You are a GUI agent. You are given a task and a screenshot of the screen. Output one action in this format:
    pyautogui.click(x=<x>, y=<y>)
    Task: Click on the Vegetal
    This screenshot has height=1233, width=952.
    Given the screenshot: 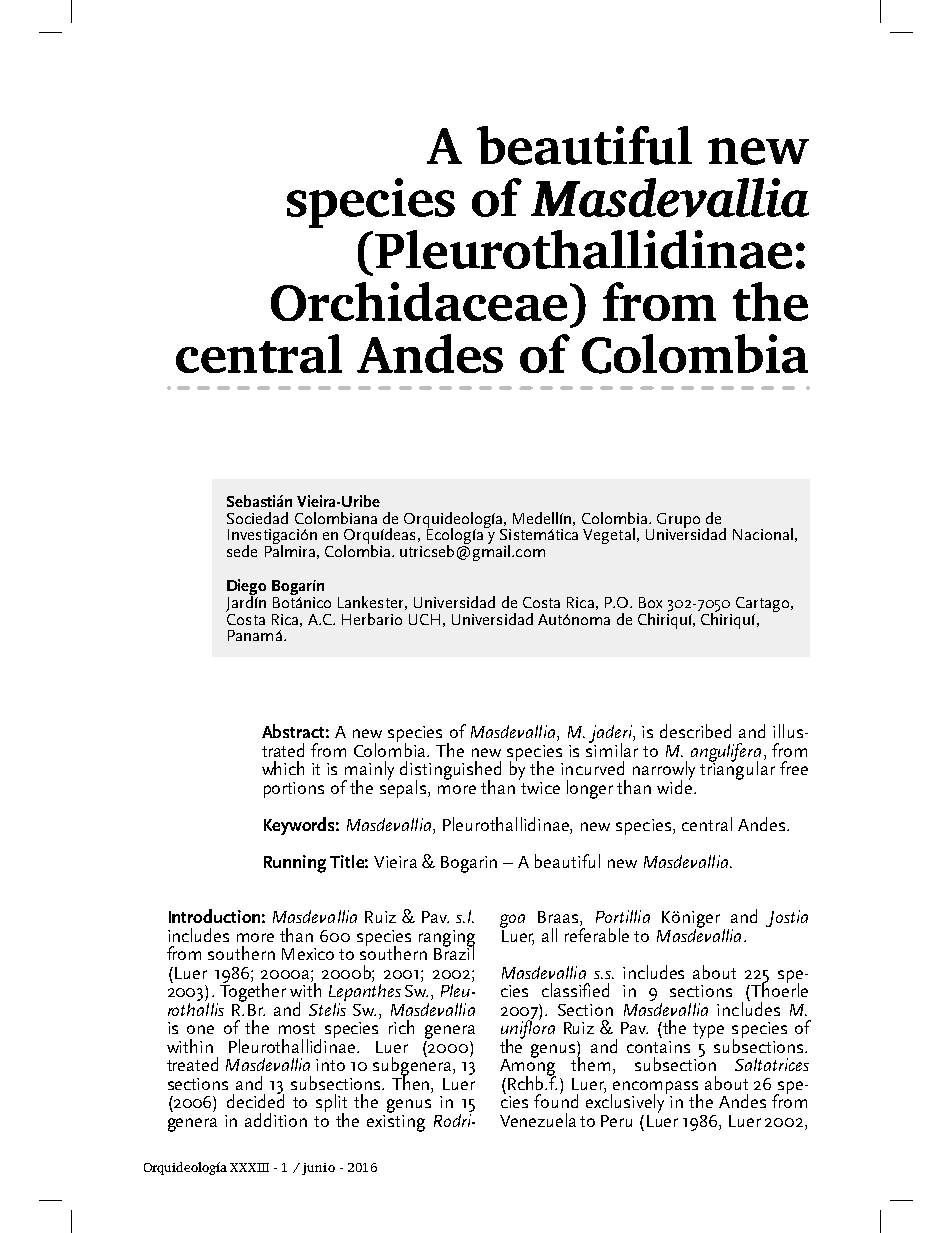 What is the action you would take?
    pyautogui.click(x=609, y=536)
